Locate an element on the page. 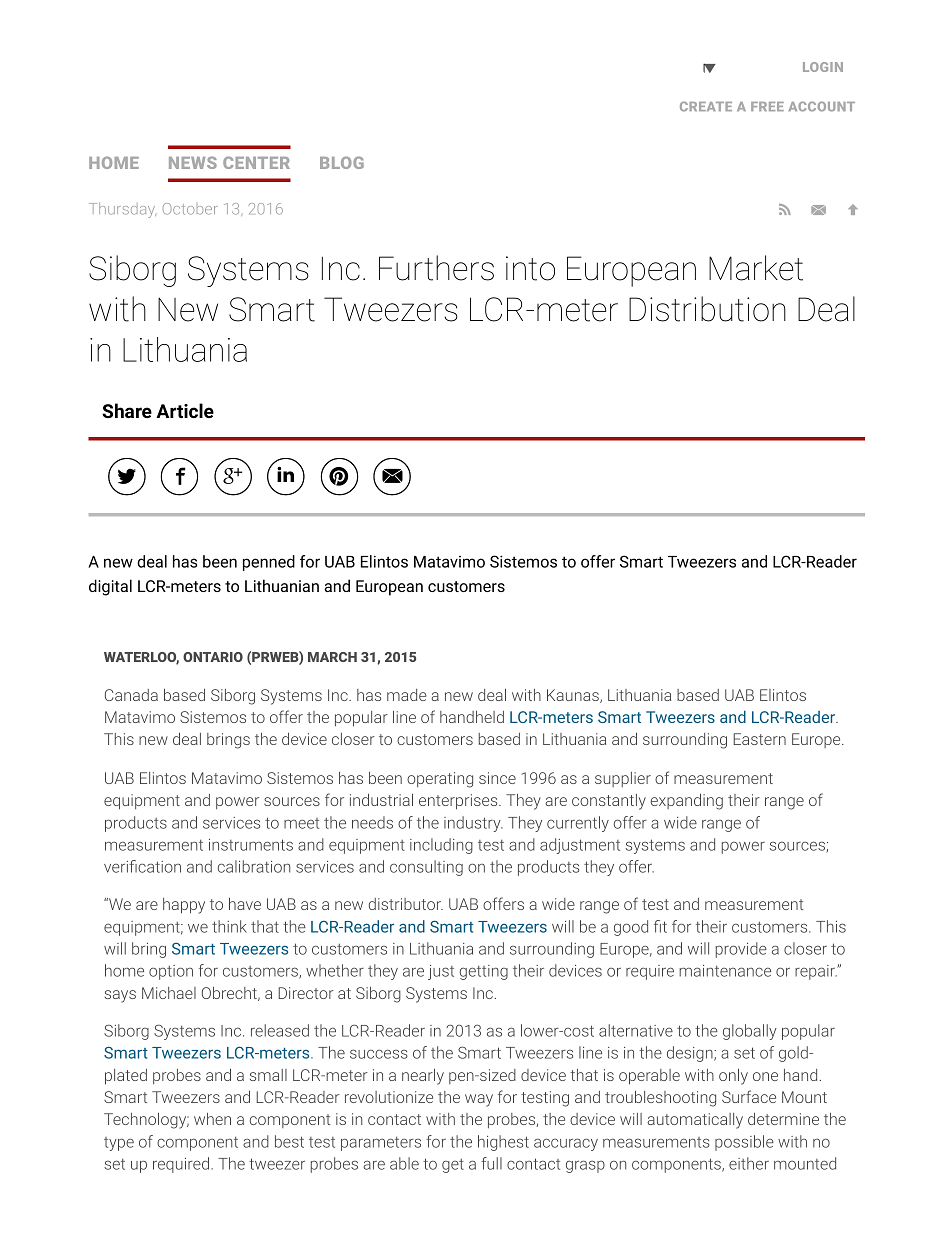 This page has height=1233, width=952. when is located at coordinates (212, 1119).
